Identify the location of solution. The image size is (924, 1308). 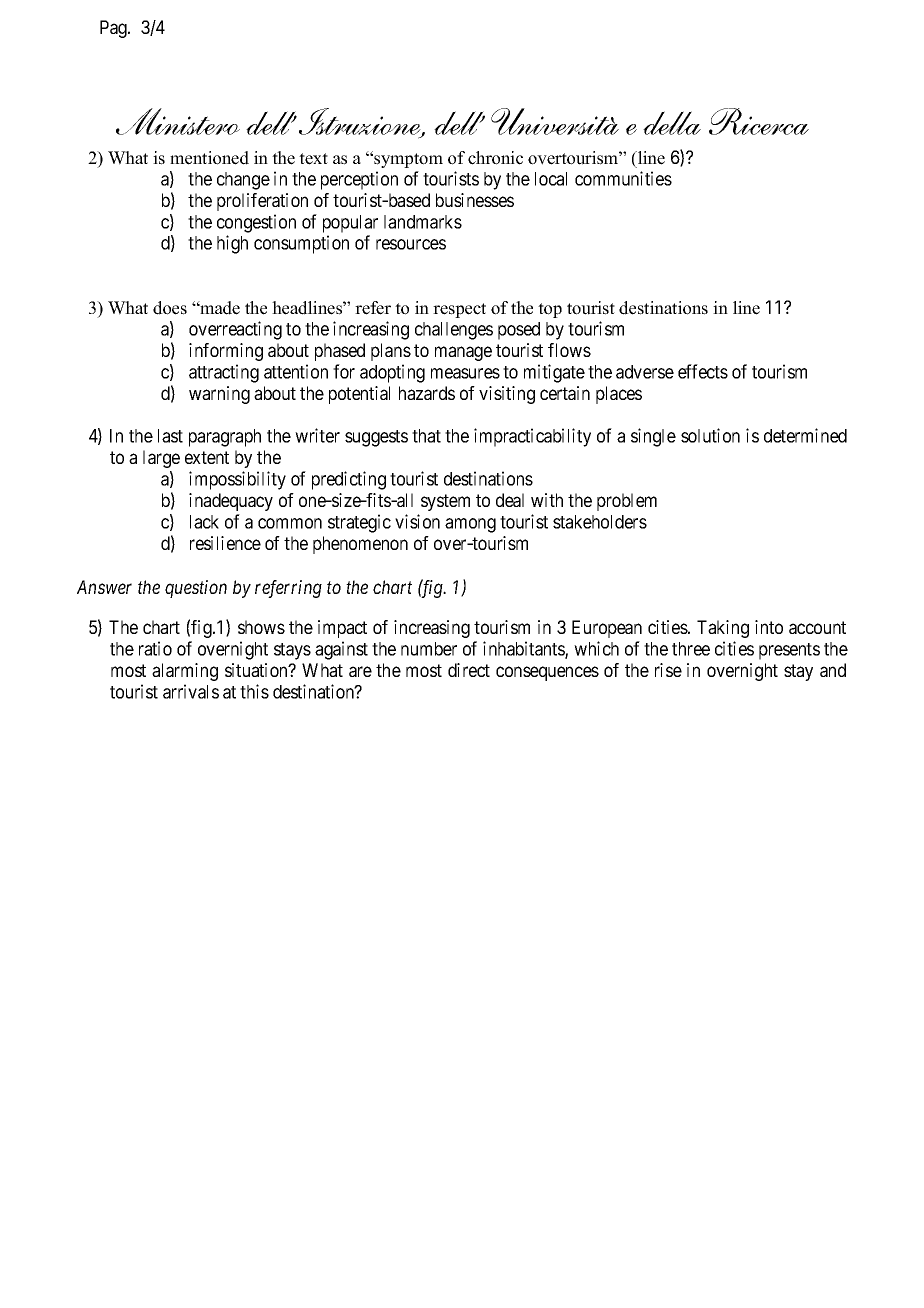
(710, 435).
